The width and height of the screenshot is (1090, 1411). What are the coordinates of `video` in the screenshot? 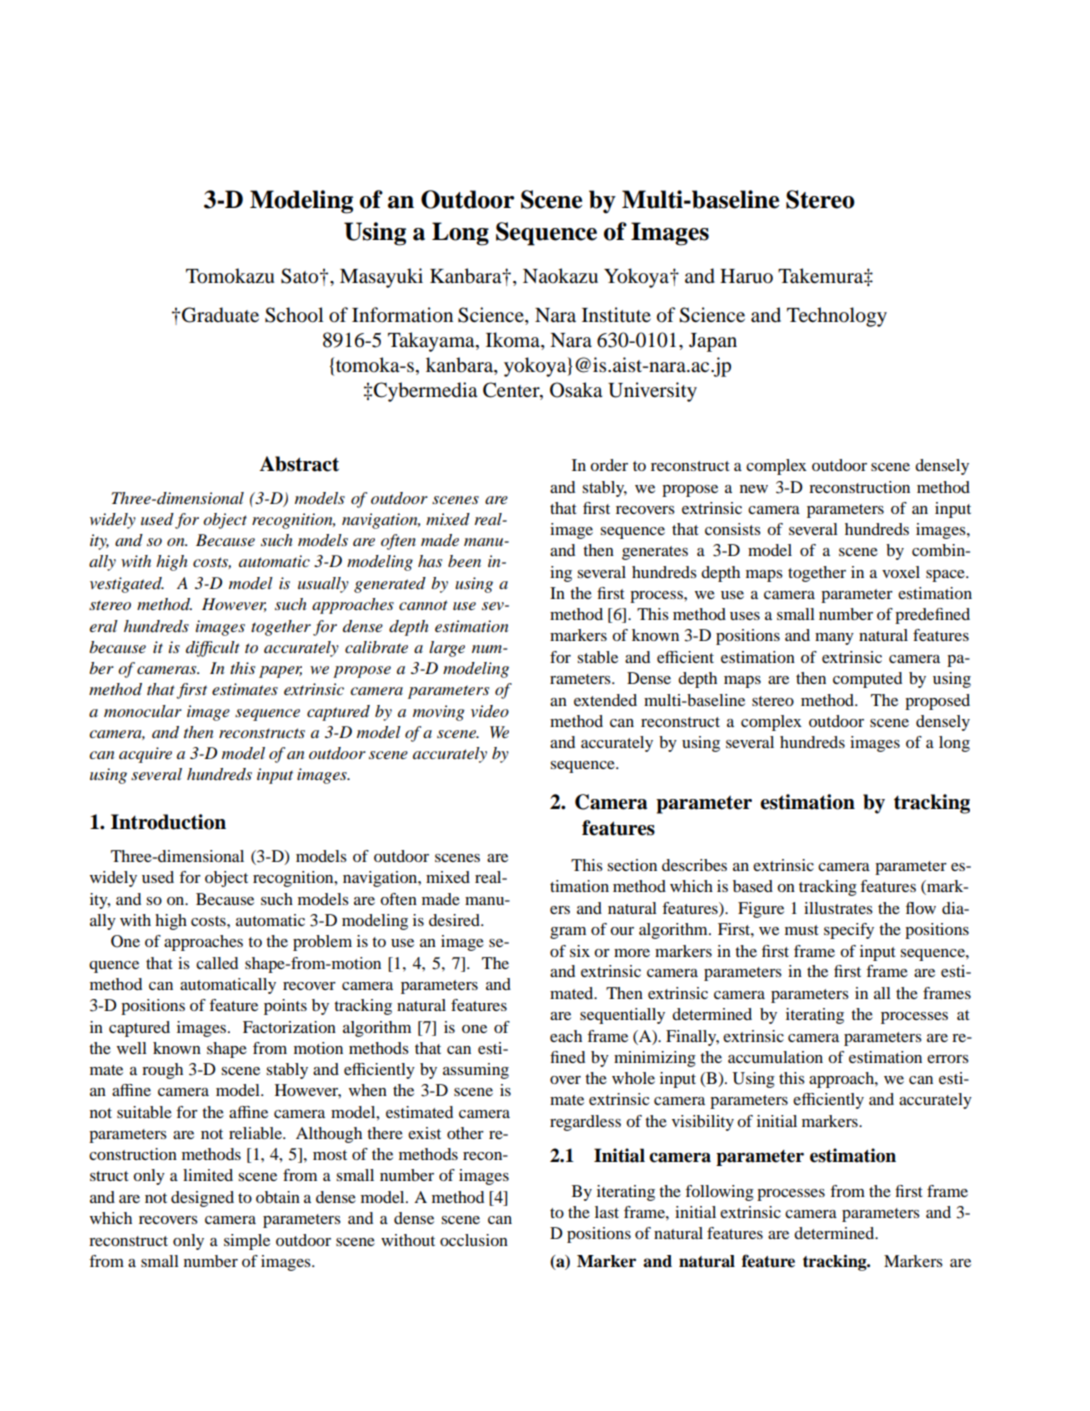 It's located at (490, 711).
